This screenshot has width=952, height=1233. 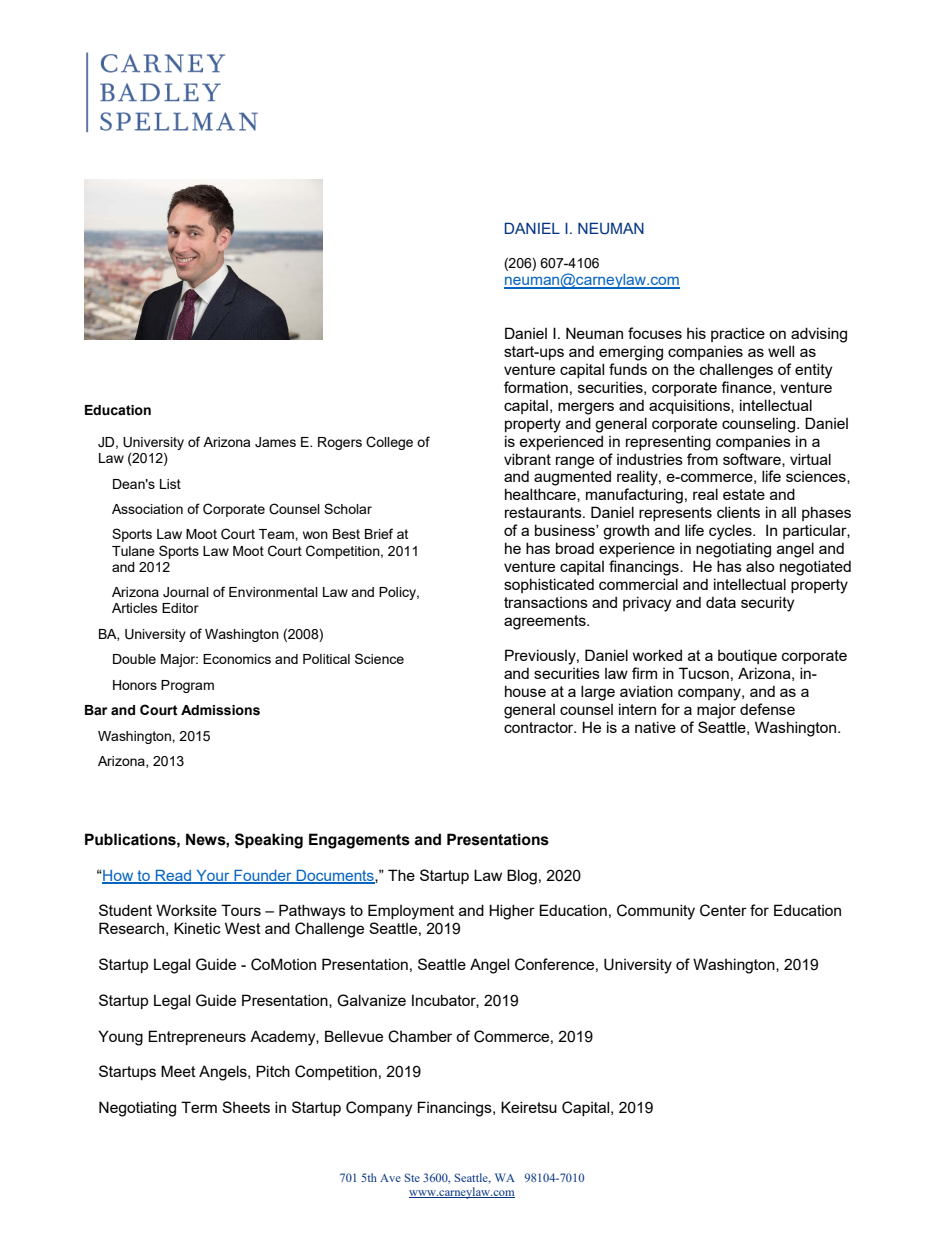 What do you see at coordinates (412, 1177) in the screenshot?
I see `Ste` at bounding box center [412, 1177].
